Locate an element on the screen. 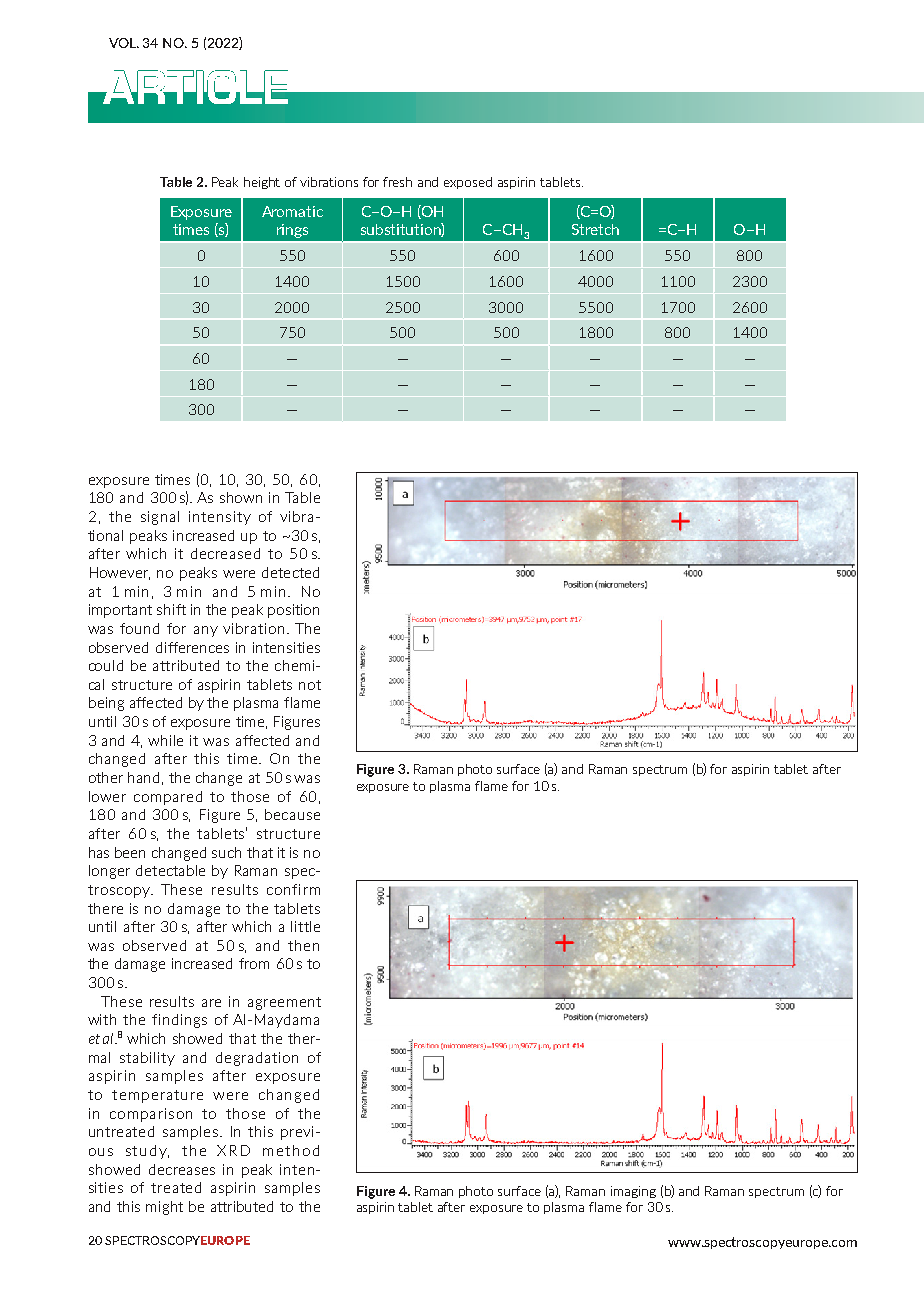 Image resolution: width=924 pixels, height=1308 pixels. fresh is located at coordinates (397, 182).
